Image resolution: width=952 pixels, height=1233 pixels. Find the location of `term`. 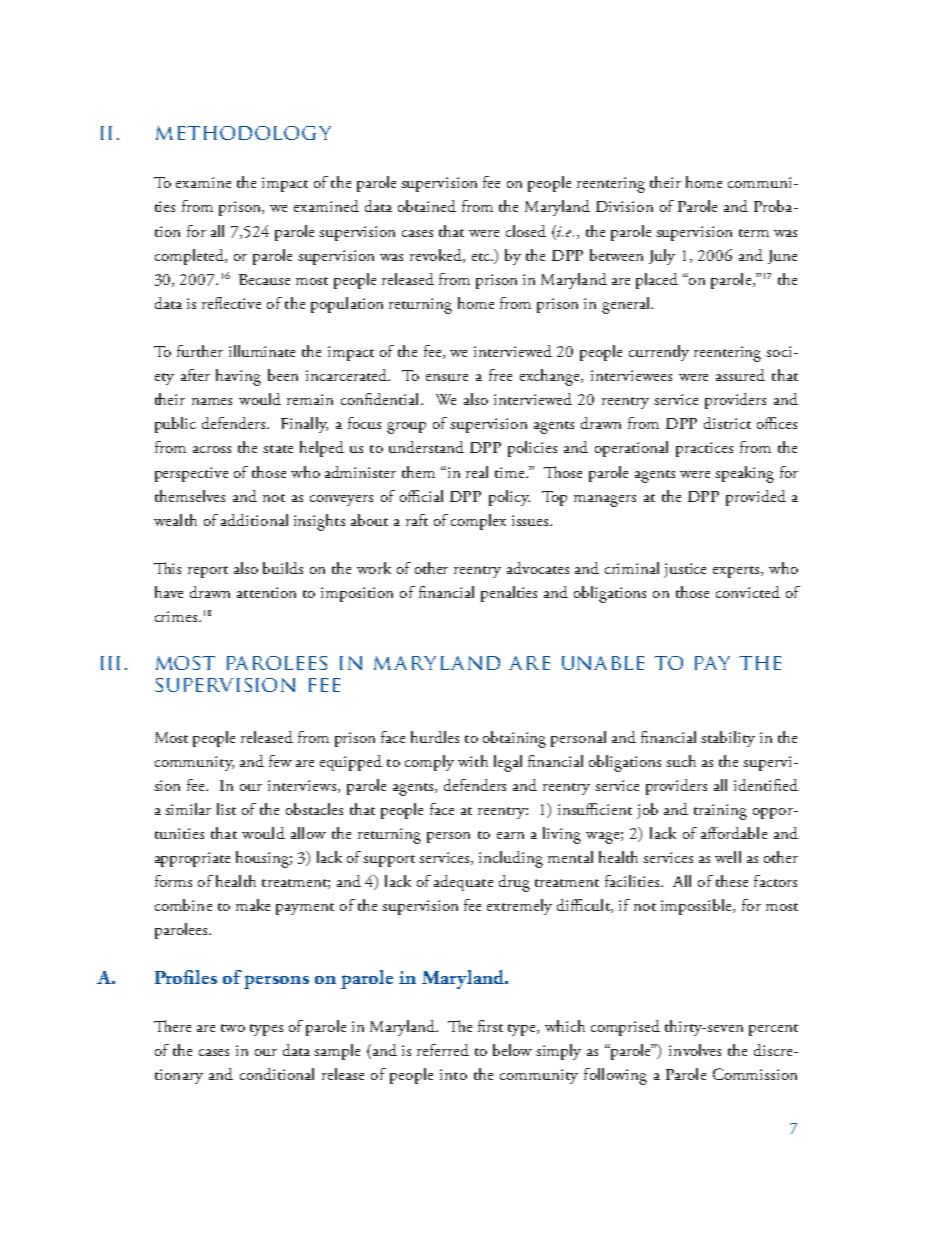

term is located at coordinates (754, 233).
